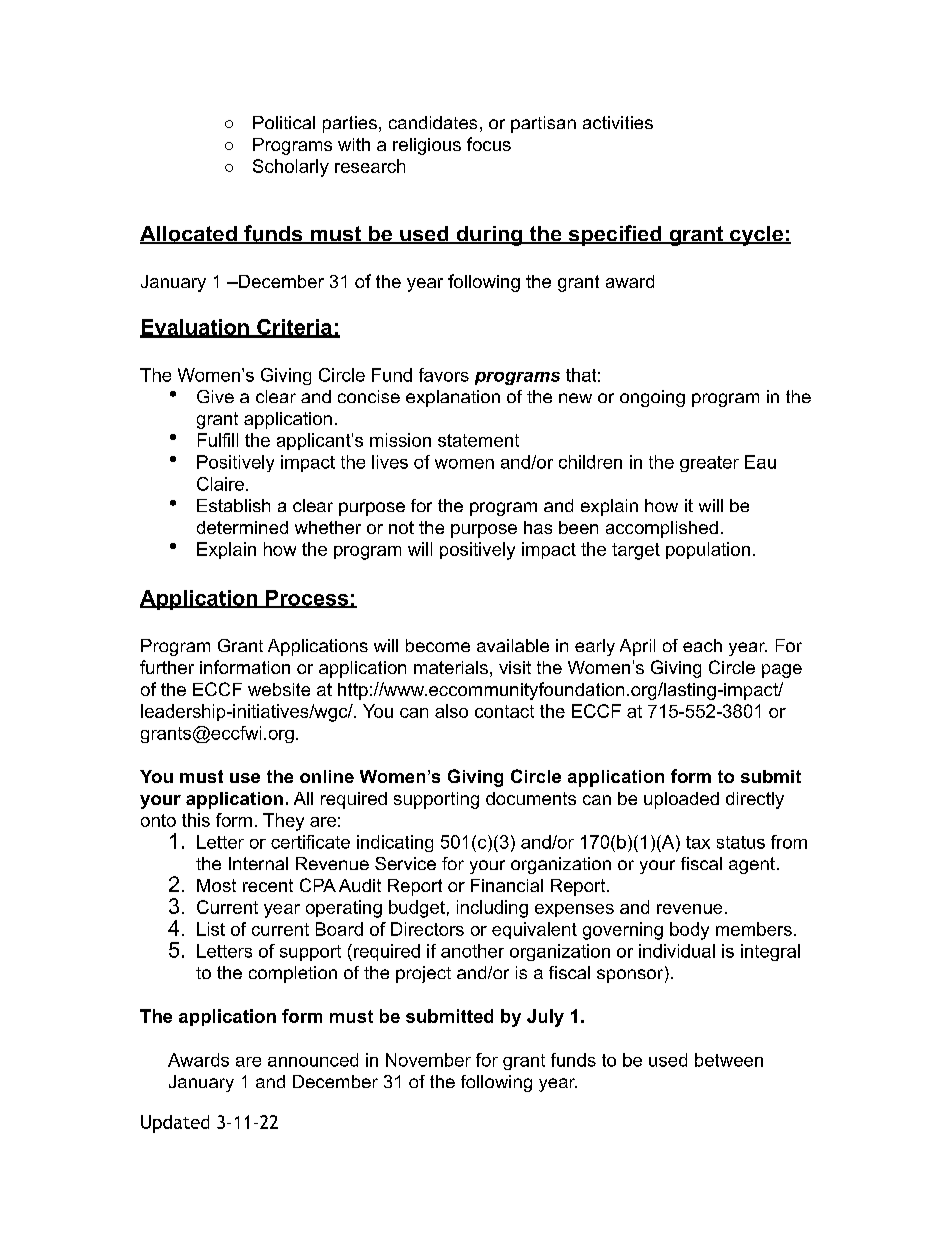 The image size is (952, 1233). Describe the element at coordinates (538, 527) in the page. I see `has` at that location.
